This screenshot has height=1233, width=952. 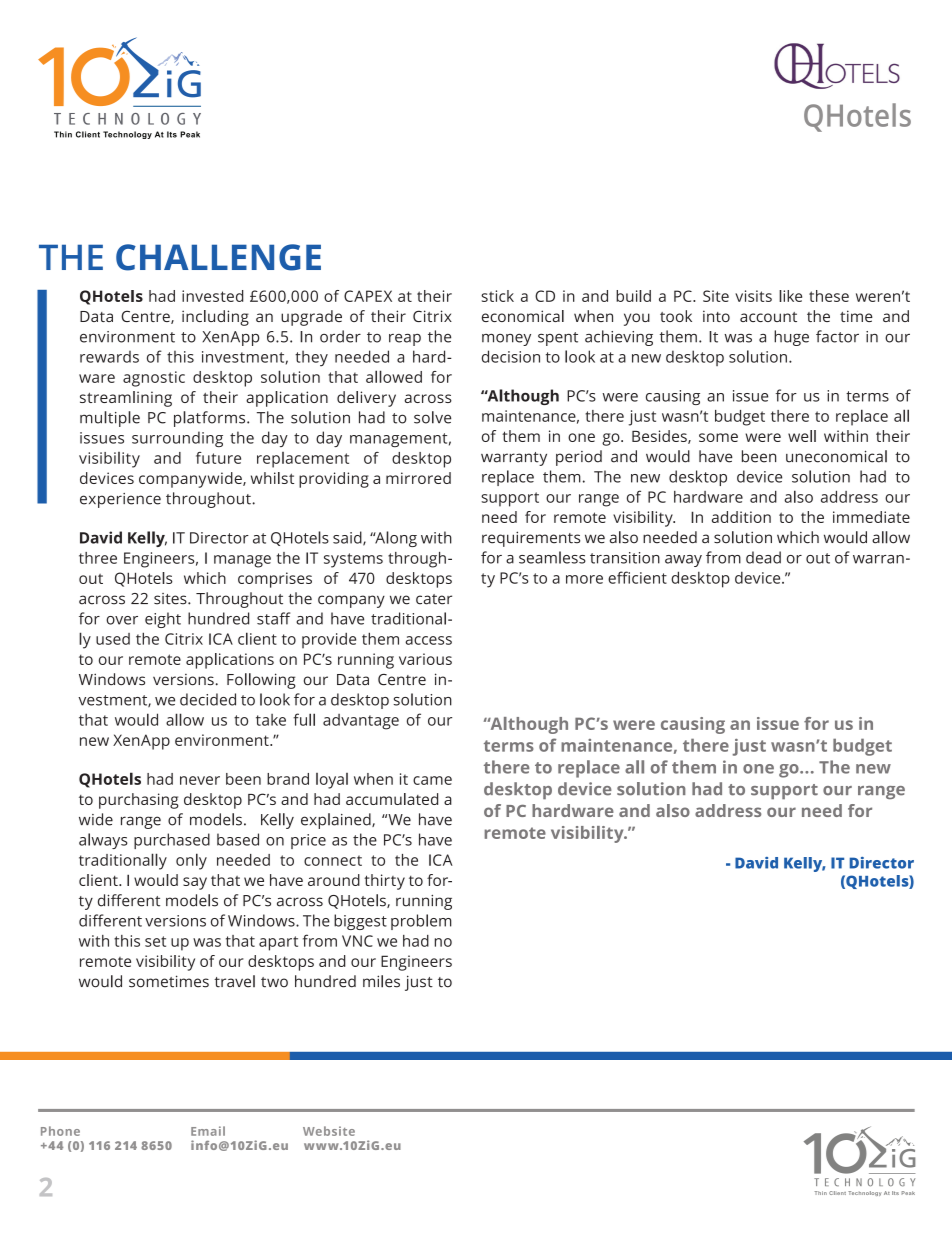 I want to click on stick, so click(x=497, y=296).
